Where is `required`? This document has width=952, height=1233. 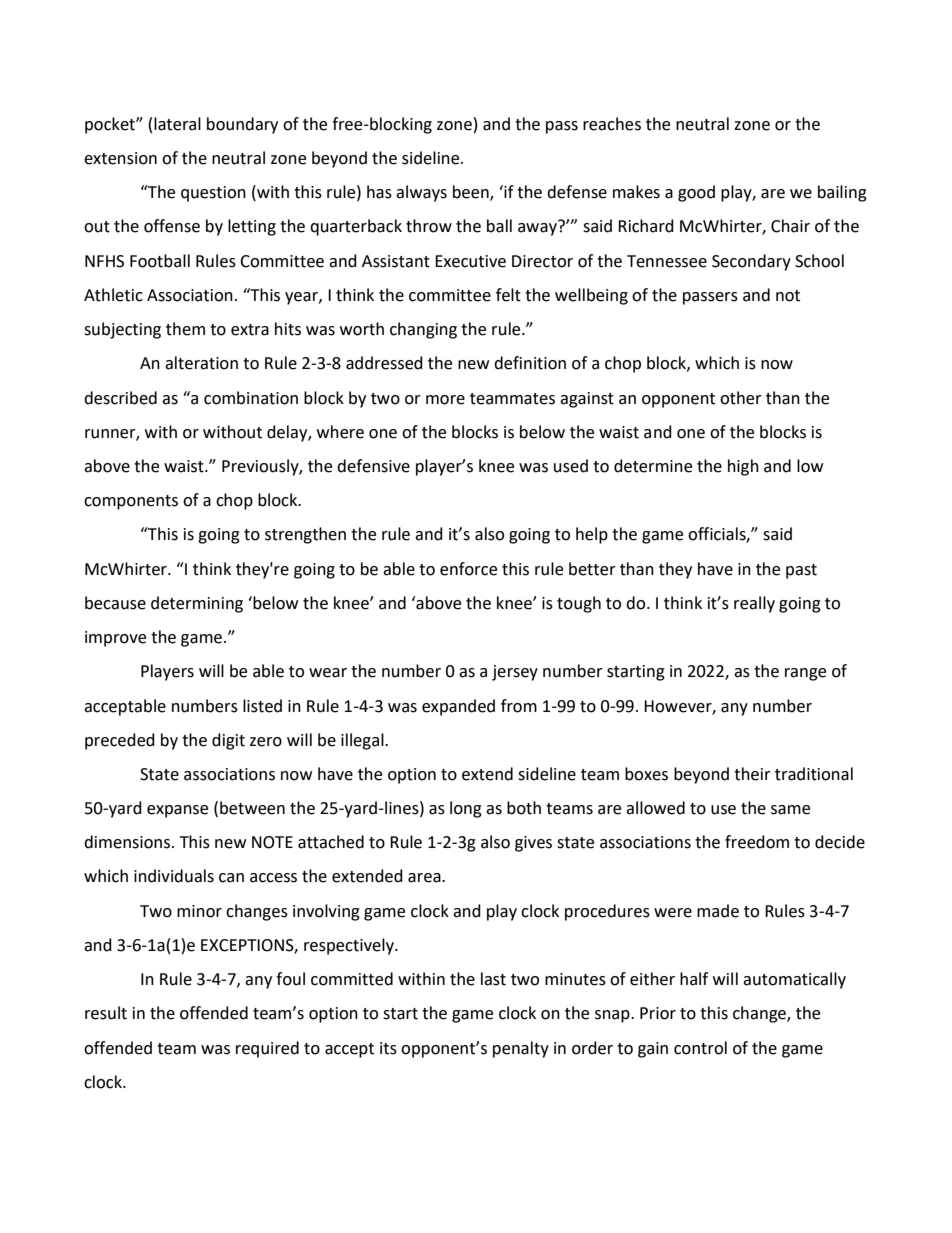 required is located at coordinates (267, 1049).
